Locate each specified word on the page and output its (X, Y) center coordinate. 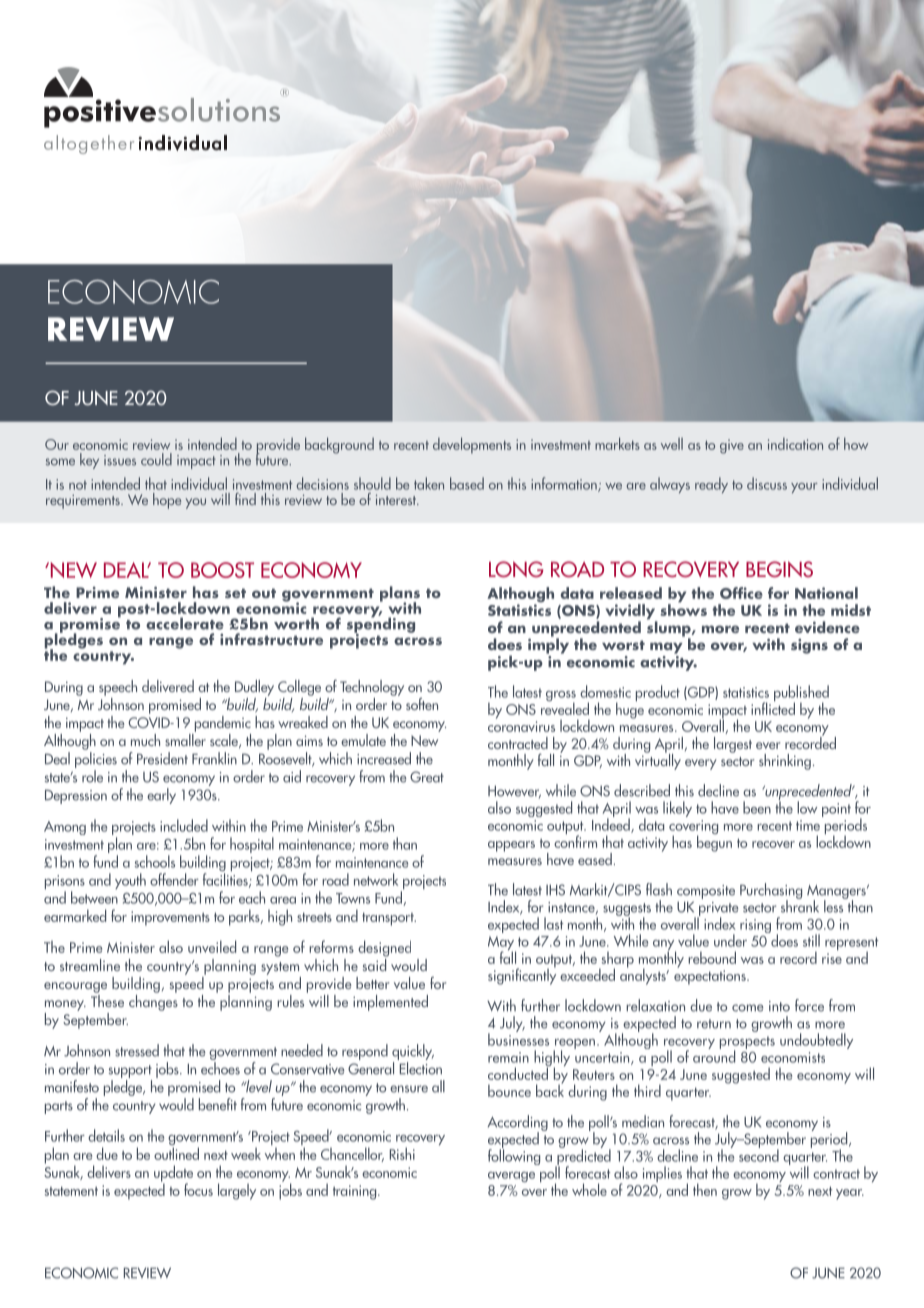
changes (153, 1001)
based (467, 483)
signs (809, 646)
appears (511, 846)
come (748, 1008)
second (759, 1154)
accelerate (185, 623)
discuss (767, 483)
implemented (390, 1003)
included (184, 825)
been (757, 807)
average (511, 1177)
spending (381, 625)
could (156, 459)
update (173, 1174)
